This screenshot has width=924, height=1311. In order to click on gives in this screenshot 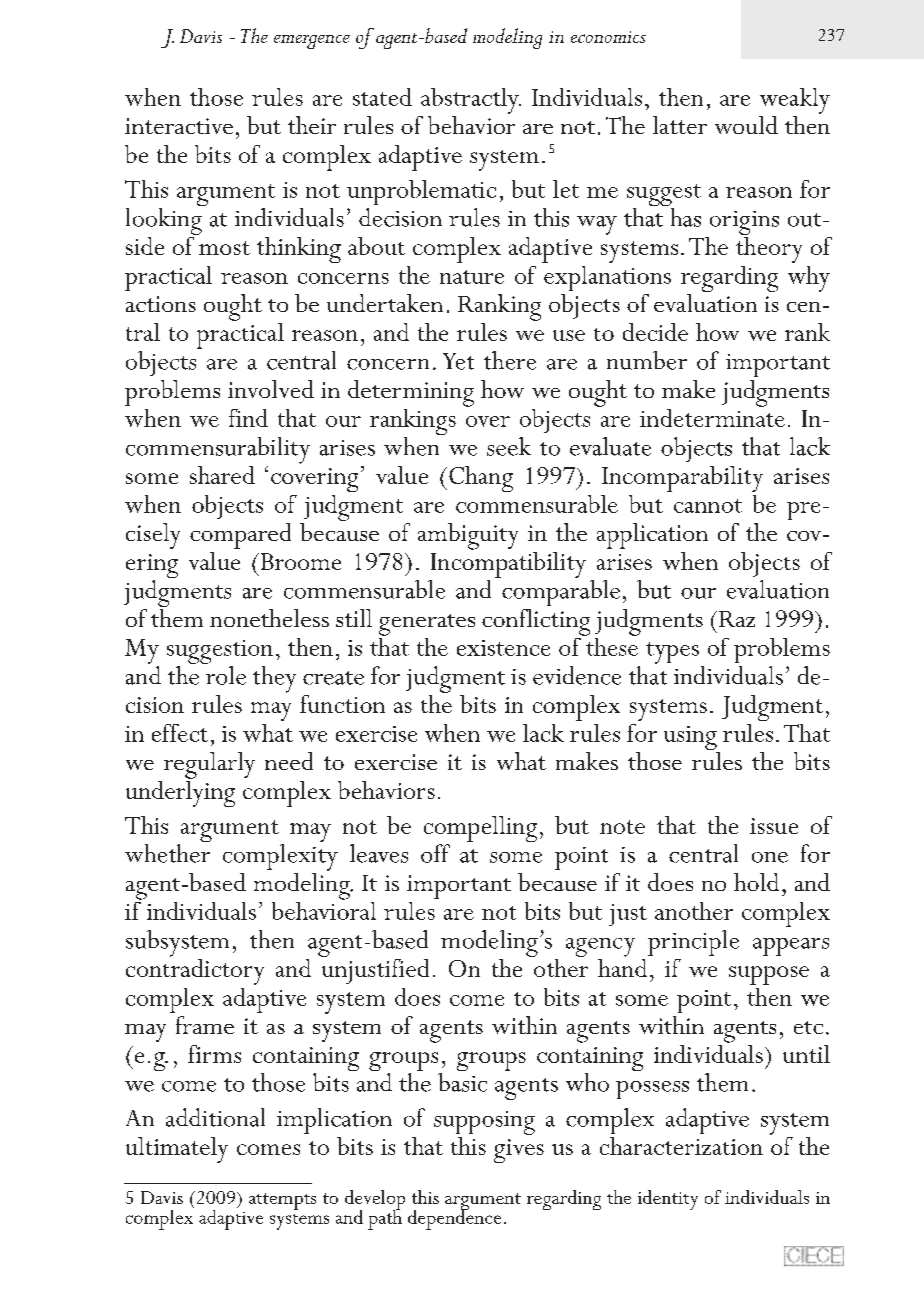, I will do `click(519, 1151)`.
